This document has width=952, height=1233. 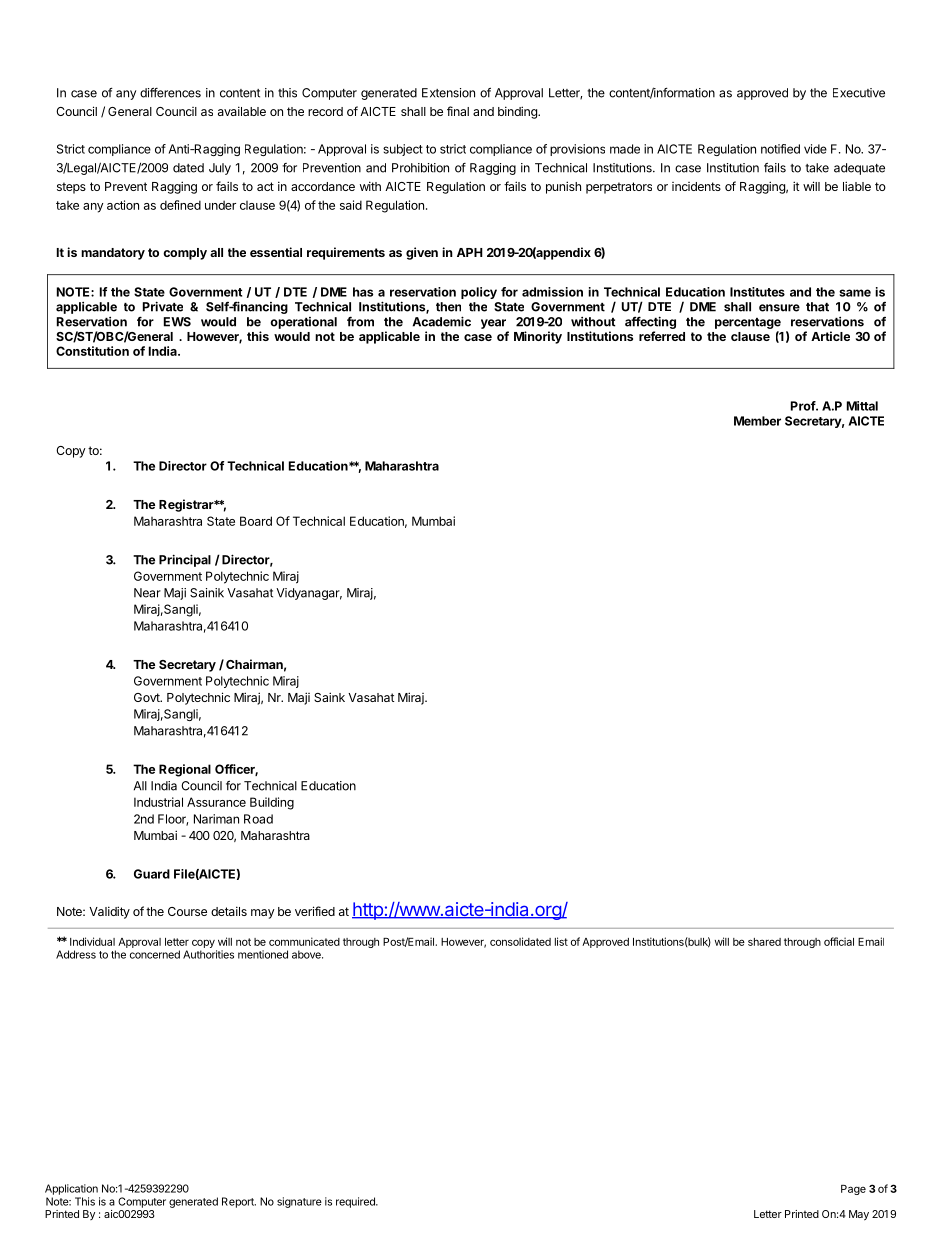 What do you see at coordinates (862, 406) in the document?
I see `Mittal` at bounding box center [862, 406].
